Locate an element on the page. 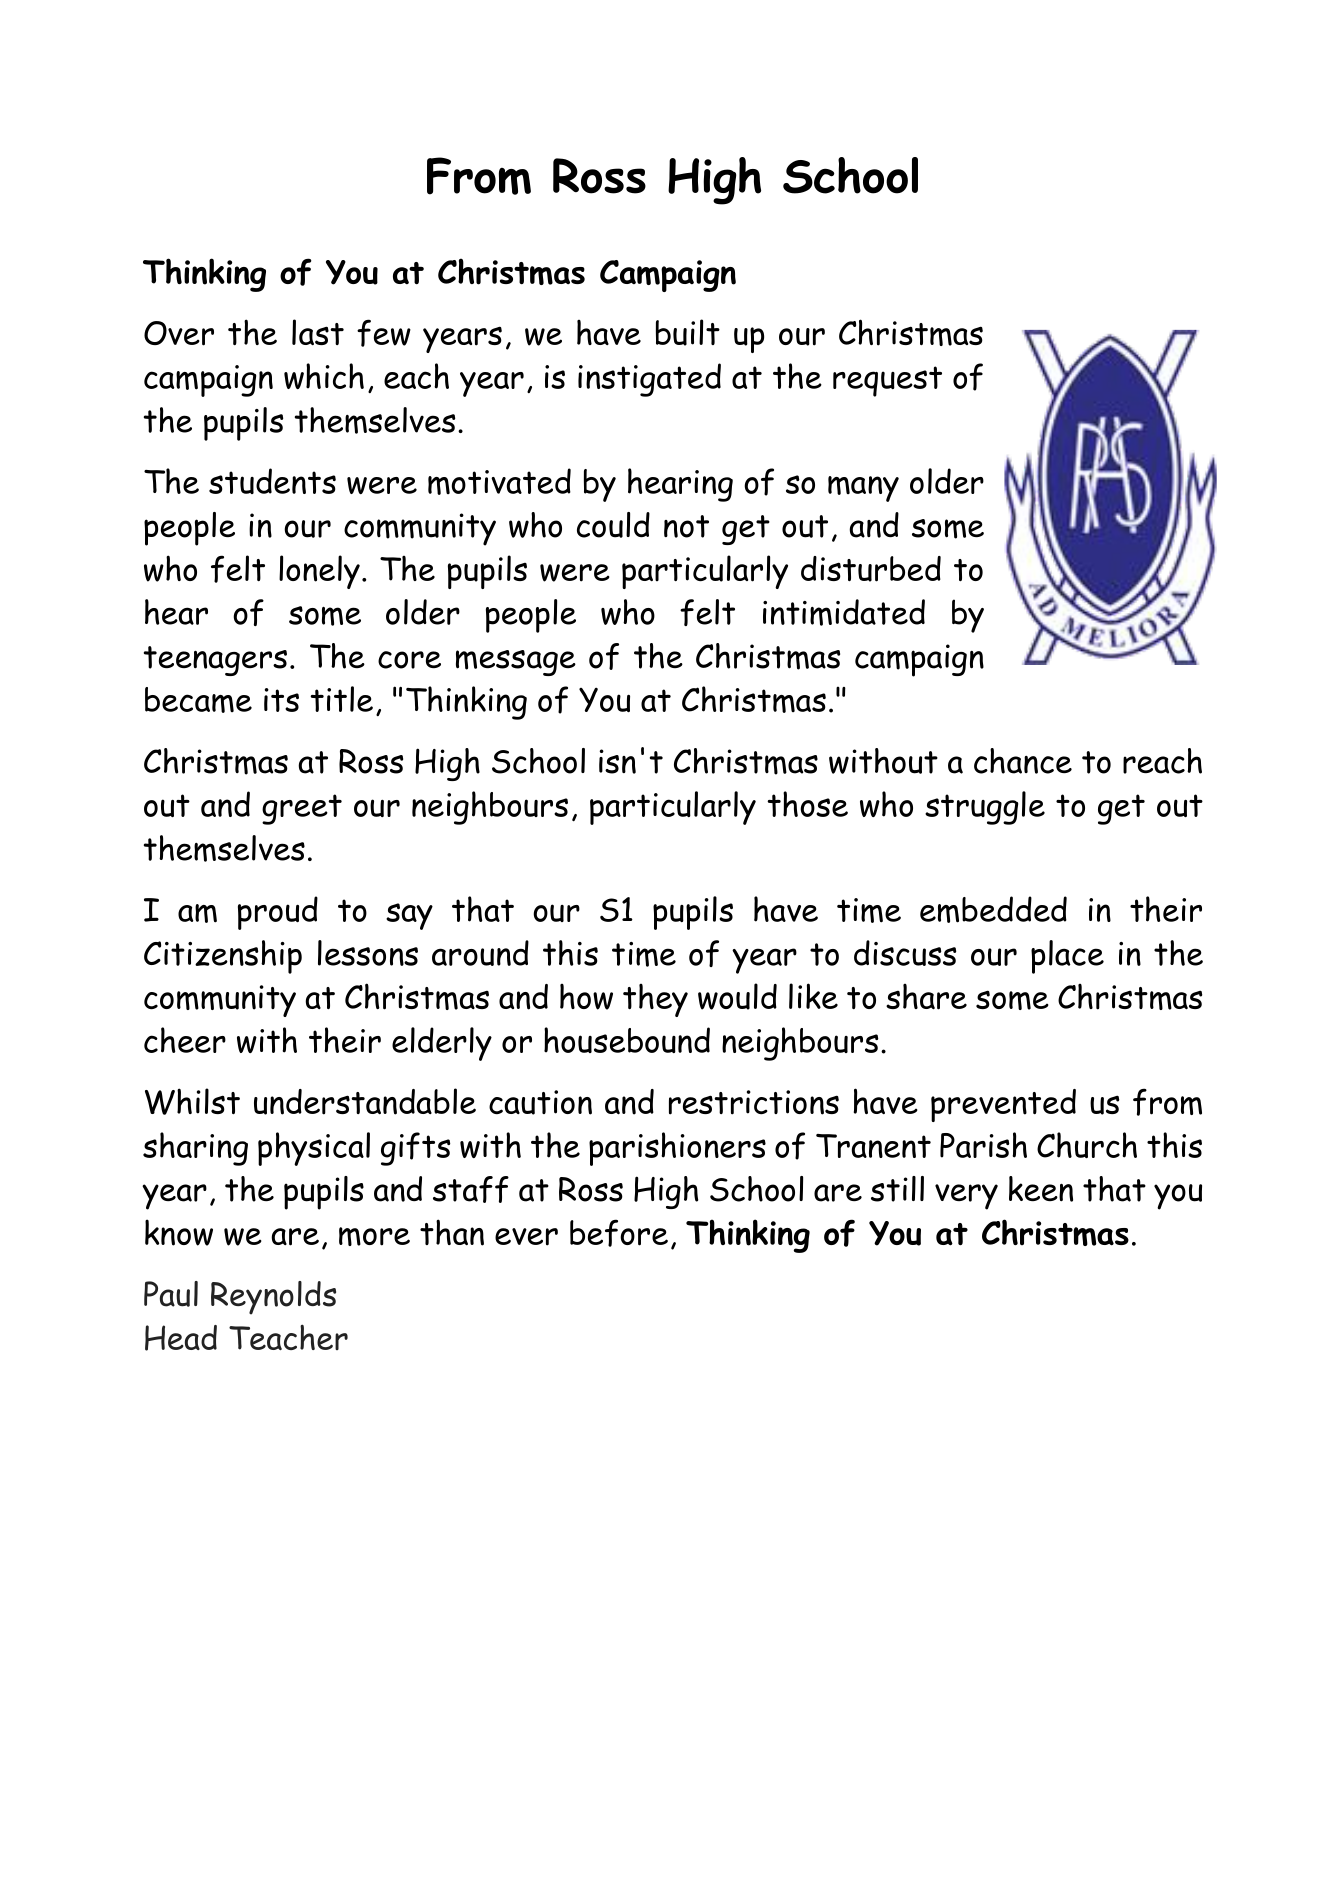 The height and width of the image is (1881, 1330). greet is located at coordinates (302, 809).
